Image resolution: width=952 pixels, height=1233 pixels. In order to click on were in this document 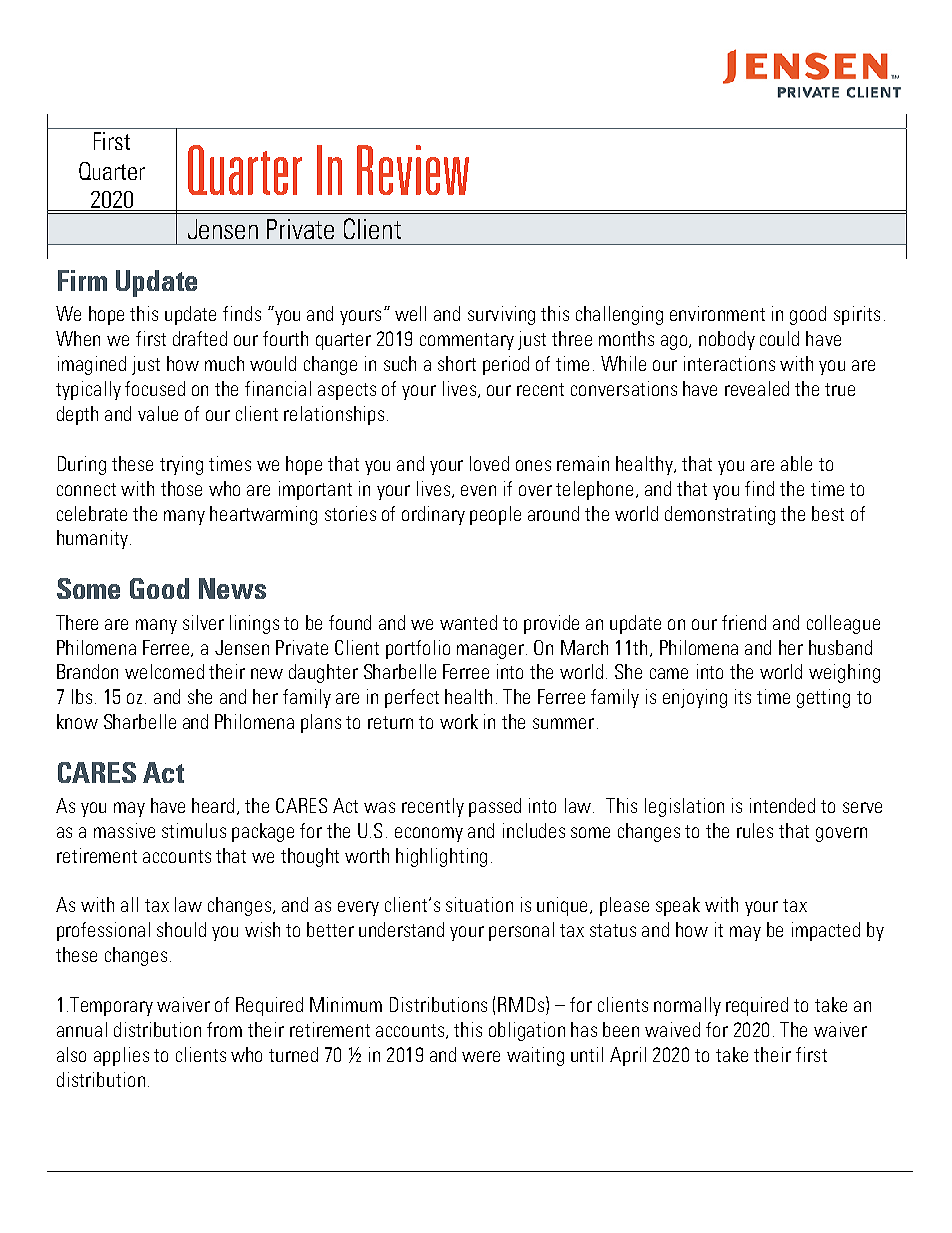, I will do `click(481, 1056)`.
